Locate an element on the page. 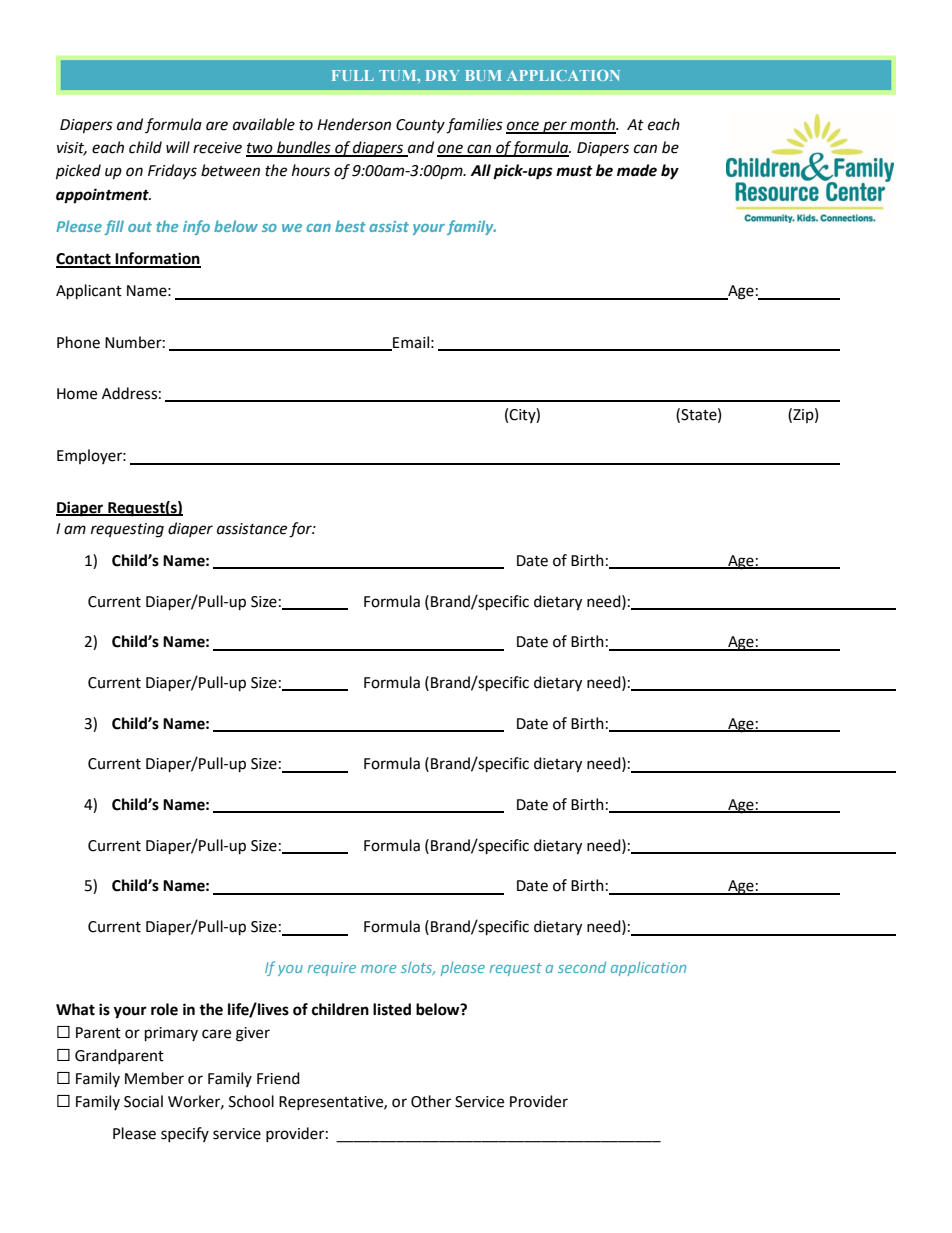 Image resolution: width=952 pixels, height=1233 pixels. Social is located at coordinates (143, 1101).
